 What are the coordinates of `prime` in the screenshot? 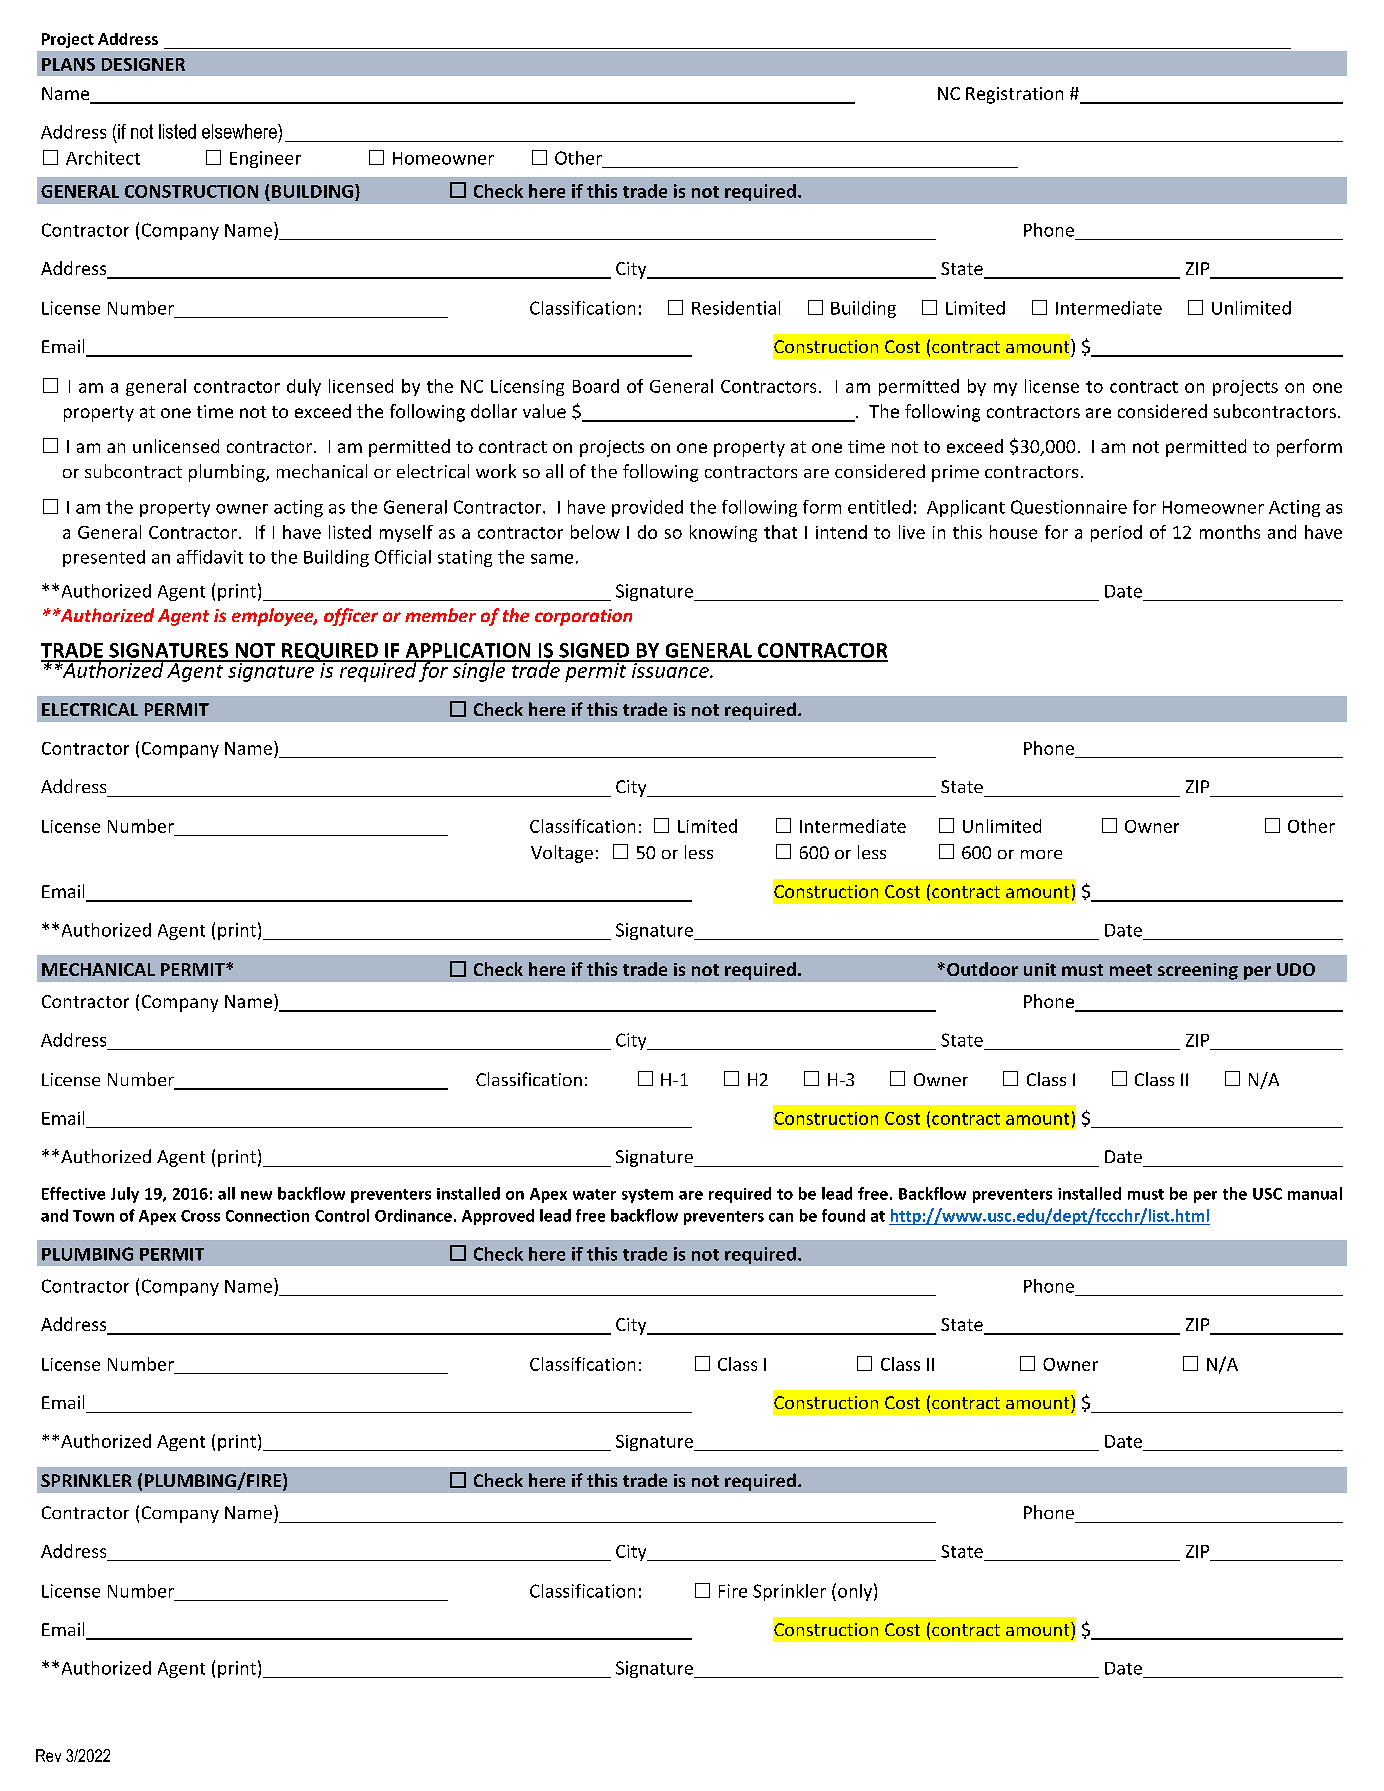 It's located at (955, 473).
